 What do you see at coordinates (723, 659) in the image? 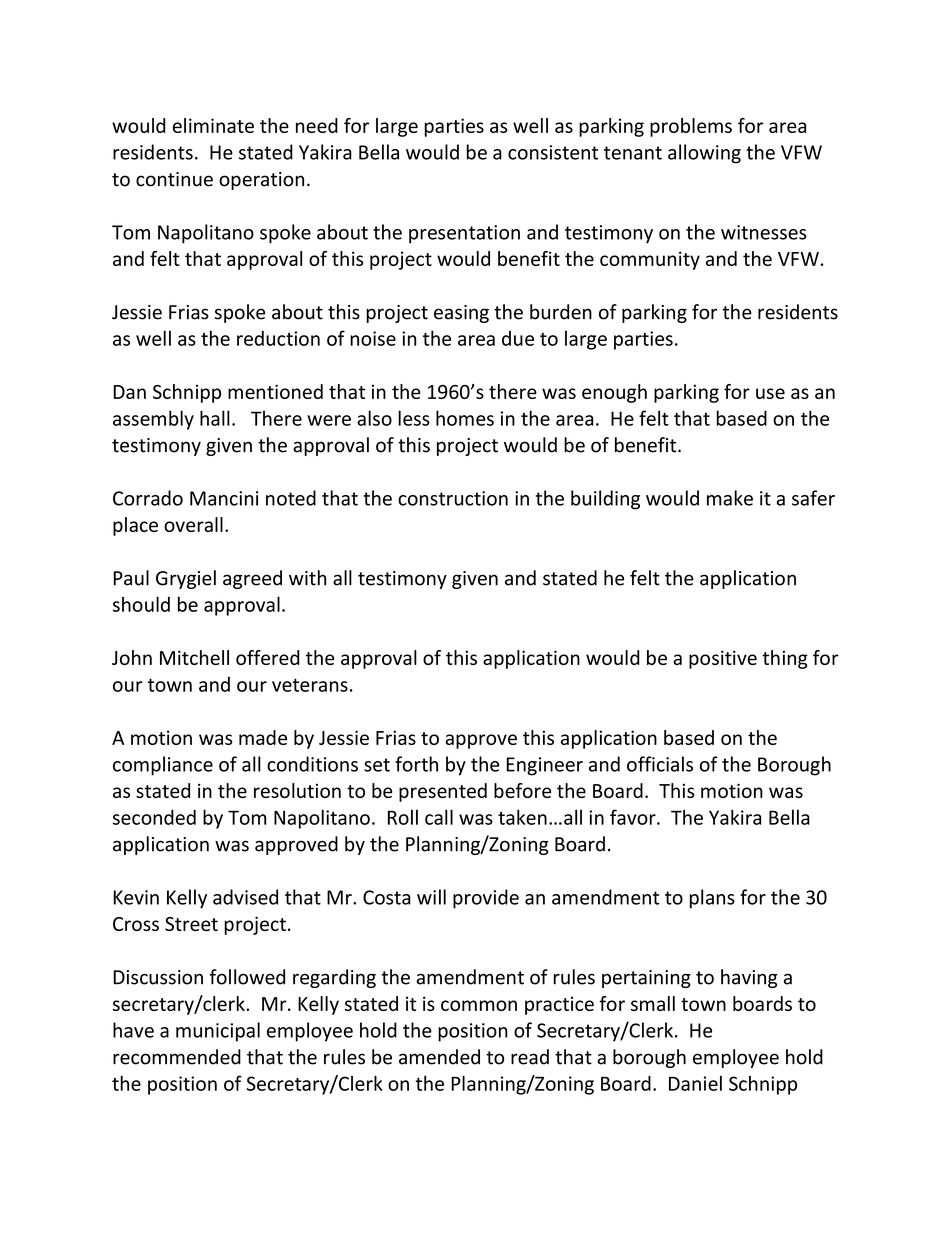
I see `positive` at bounding box center [723, 659].
